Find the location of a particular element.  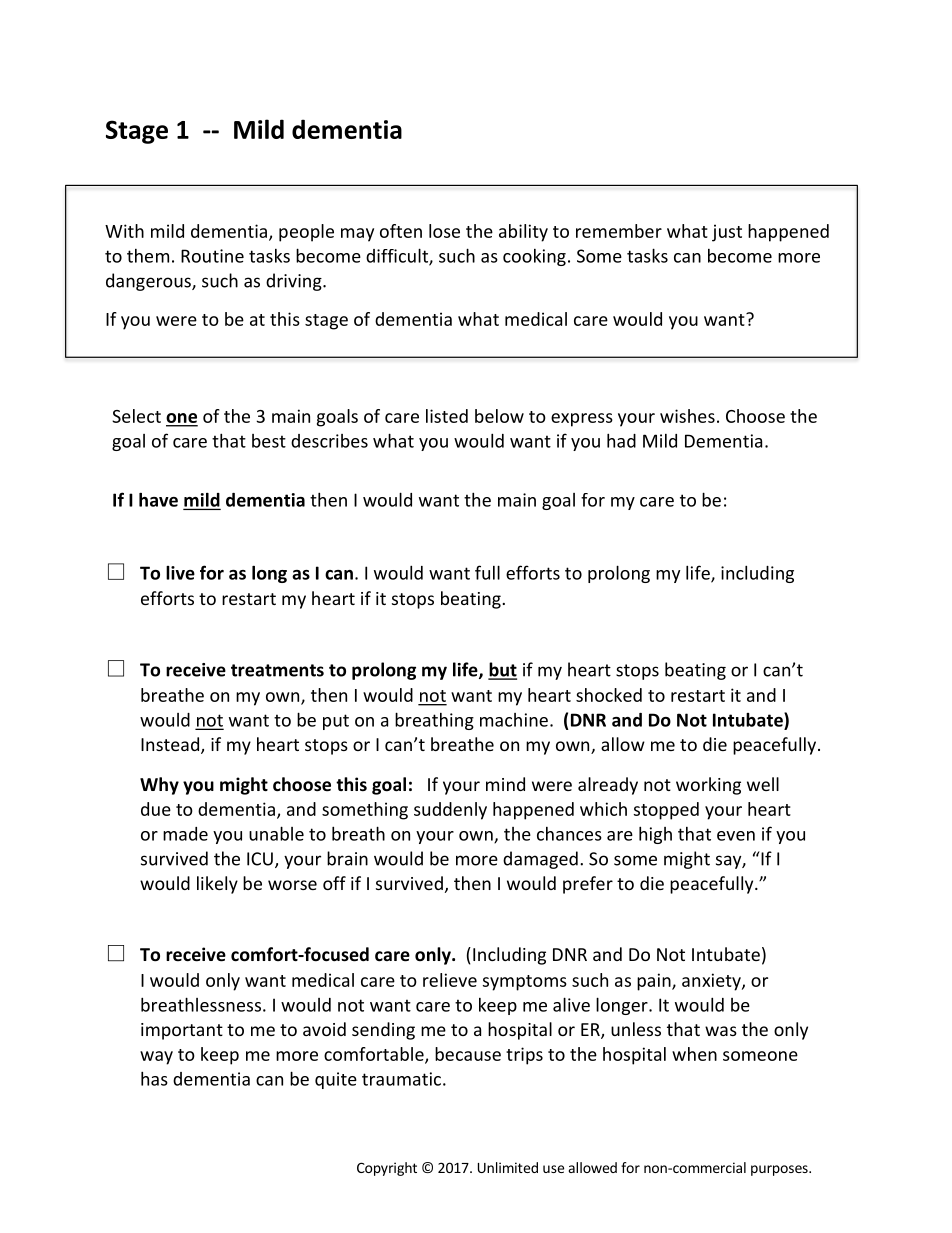

had is located at coordinates (621, 440).
